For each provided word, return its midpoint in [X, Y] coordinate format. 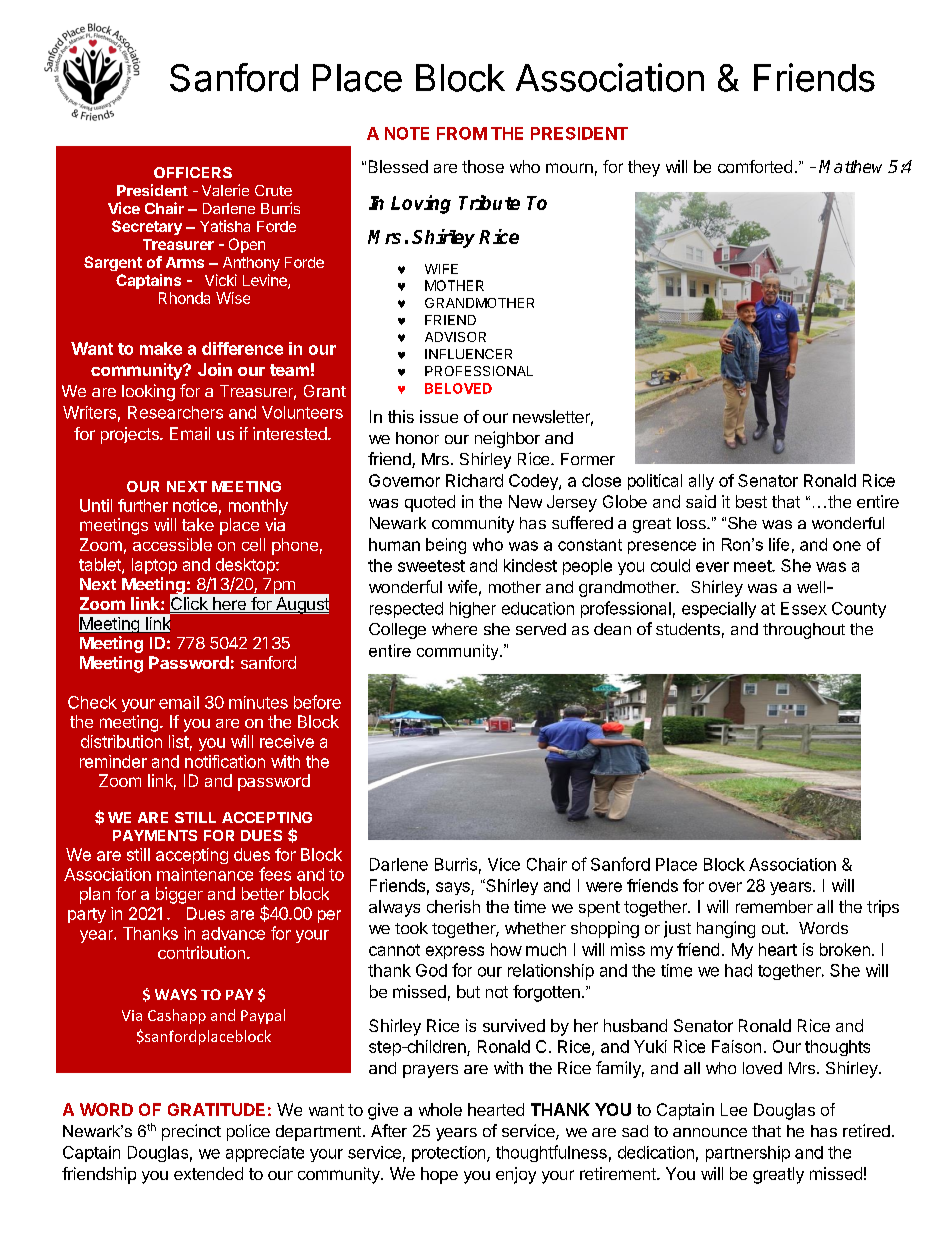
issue [439, 416]
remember [774, 906]
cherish [453, 906]
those [483, 166]
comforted [755, 166]
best [751, 501]
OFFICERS [193, 172]
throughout [804, 631]
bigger [179, 895]
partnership [748, 1154]
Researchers [175, 412]
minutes [258, 702]
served [541, 629]
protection [448, 1154]
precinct [191, 1132]
